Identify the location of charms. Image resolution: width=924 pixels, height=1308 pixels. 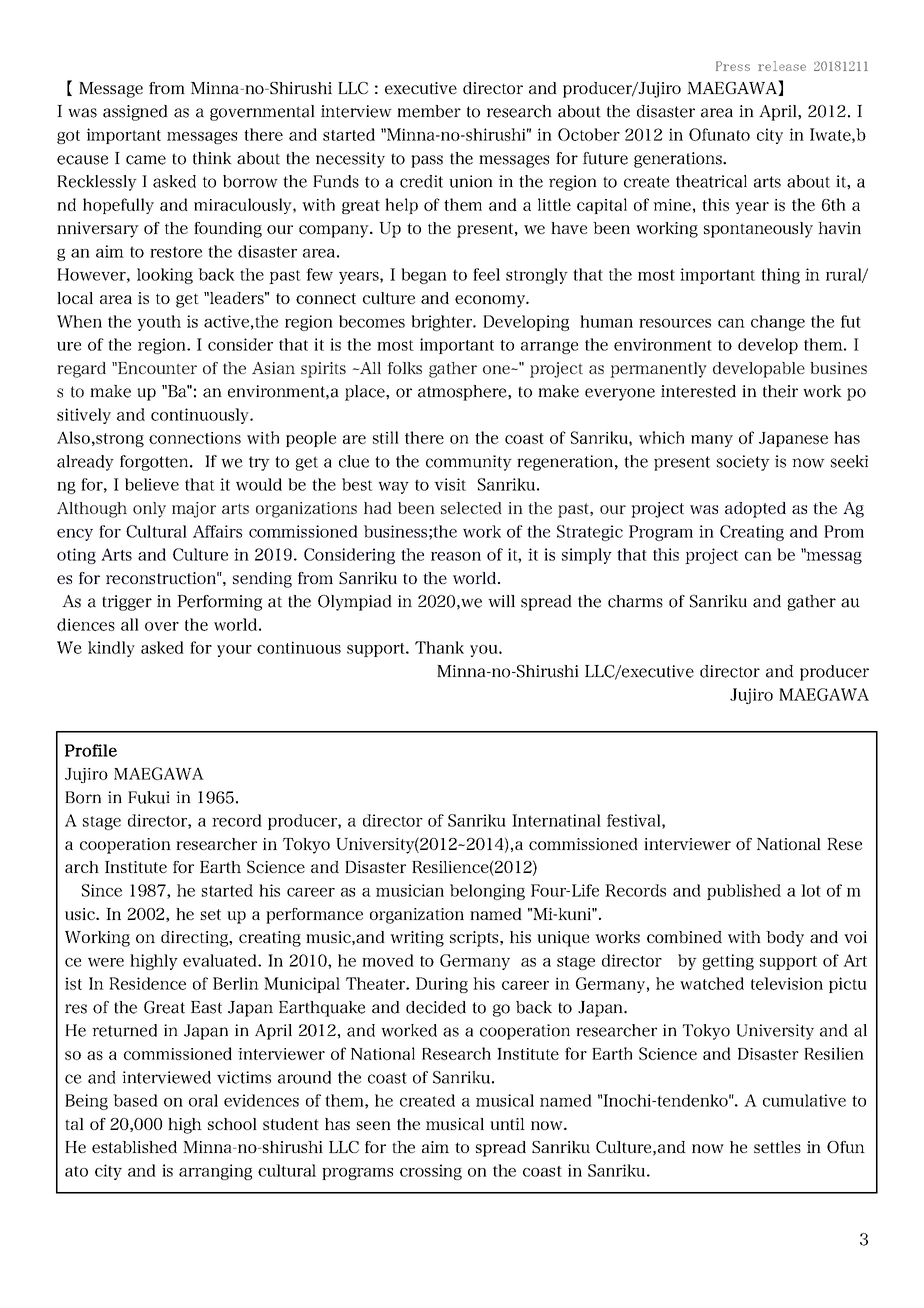
(635, 601).
